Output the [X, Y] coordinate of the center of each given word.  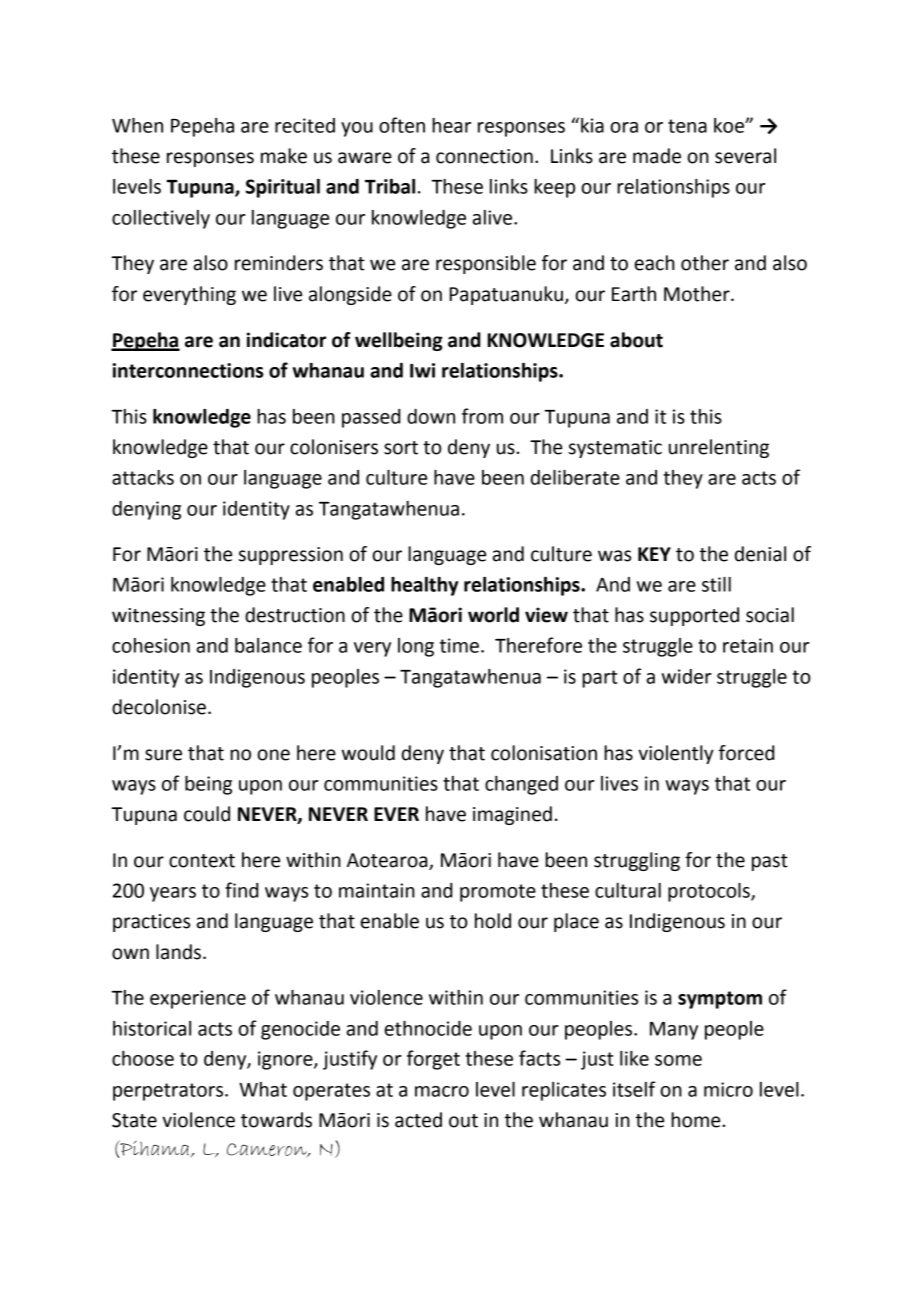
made [657, 156]
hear [451, 125]
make [284, 156]
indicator [286, 340]
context [202, 861]
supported [694, 616]
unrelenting [719, 448]
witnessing [158, 617]
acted [418, 1120]
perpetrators [169, 1092]
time [459, 645]
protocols [710, 892]
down [431, 416]
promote [498, 893]
